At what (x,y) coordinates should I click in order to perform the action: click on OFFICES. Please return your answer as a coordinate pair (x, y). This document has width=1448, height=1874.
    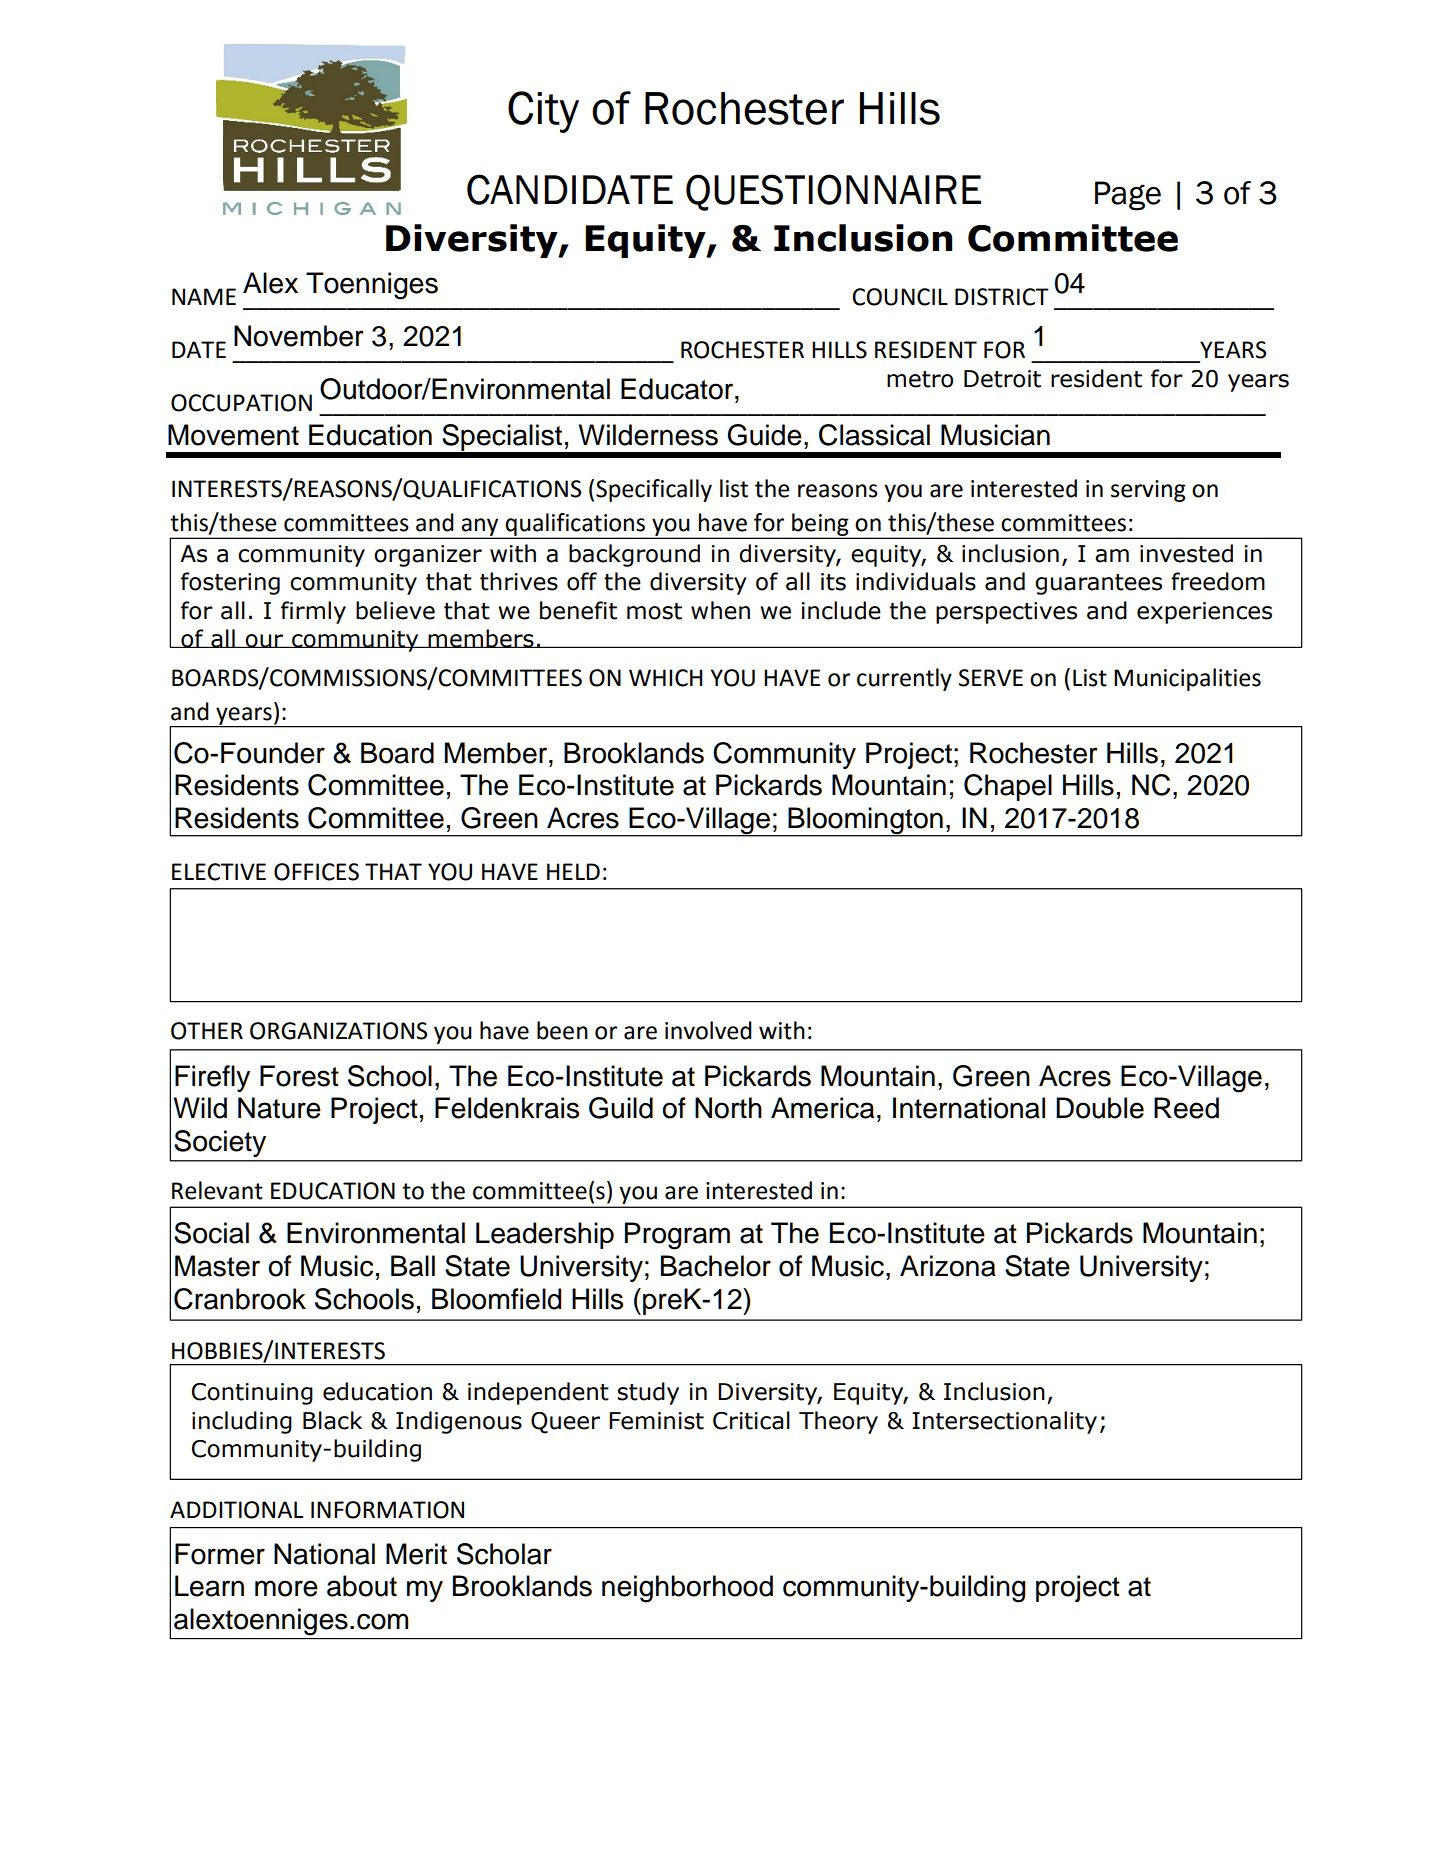
    Looking at the image, I should click on (316, 872).
